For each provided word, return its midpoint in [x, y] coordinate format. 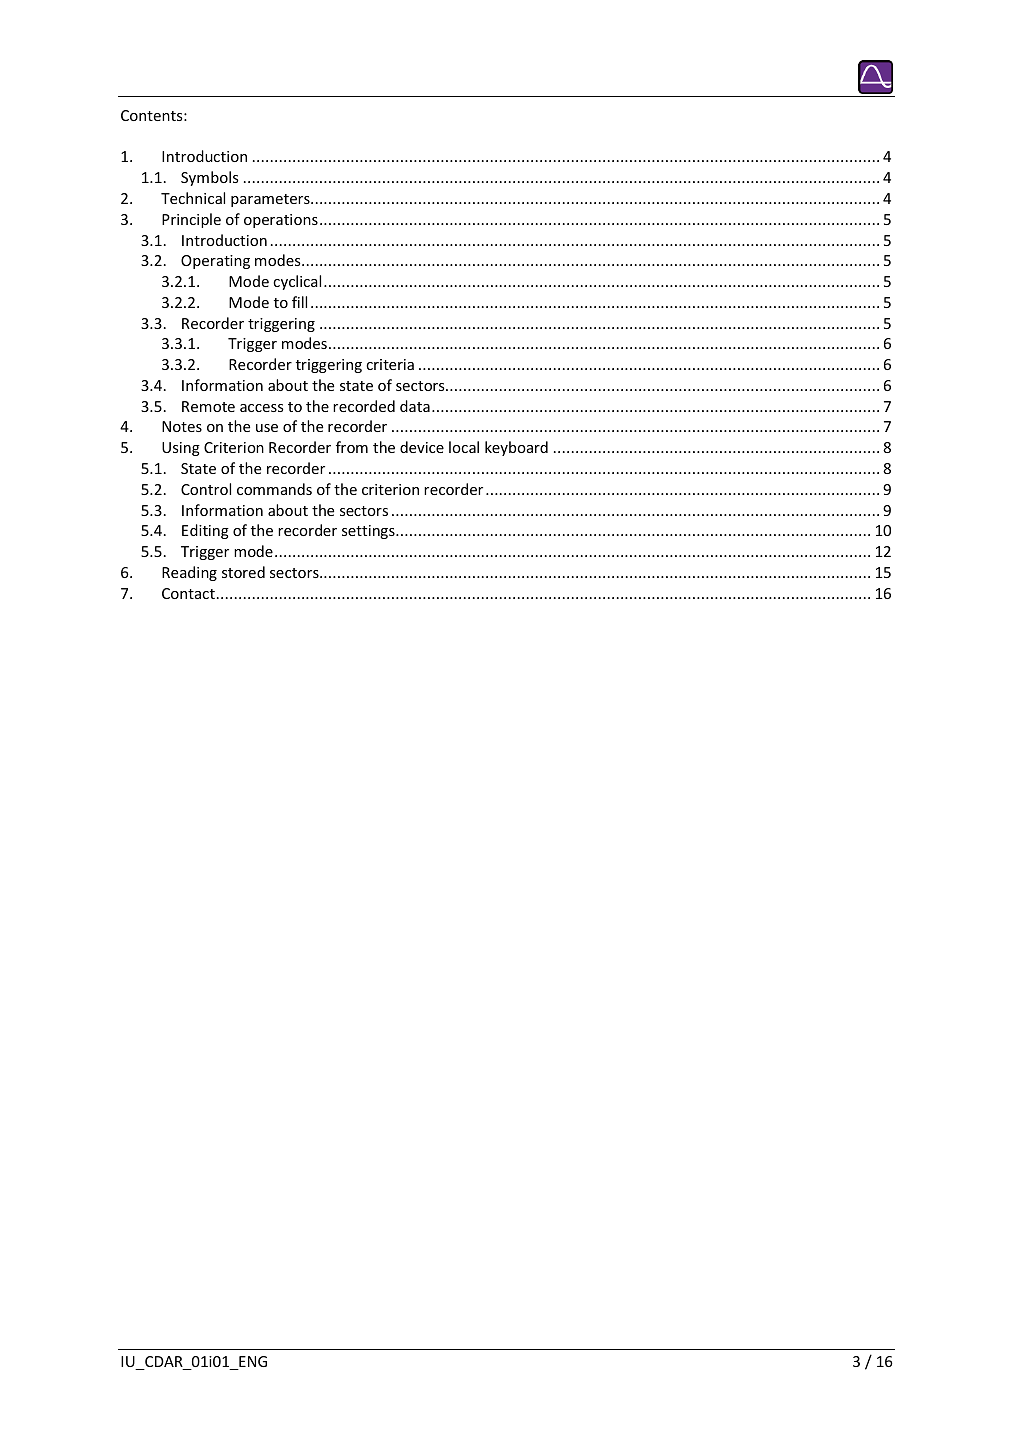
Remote [208, 406]
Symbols [209, 178]
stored [243, 572]
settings [369, 532]
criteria [390, 364]
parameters [271, 200]
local [464, 447]
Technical [193, 198]
